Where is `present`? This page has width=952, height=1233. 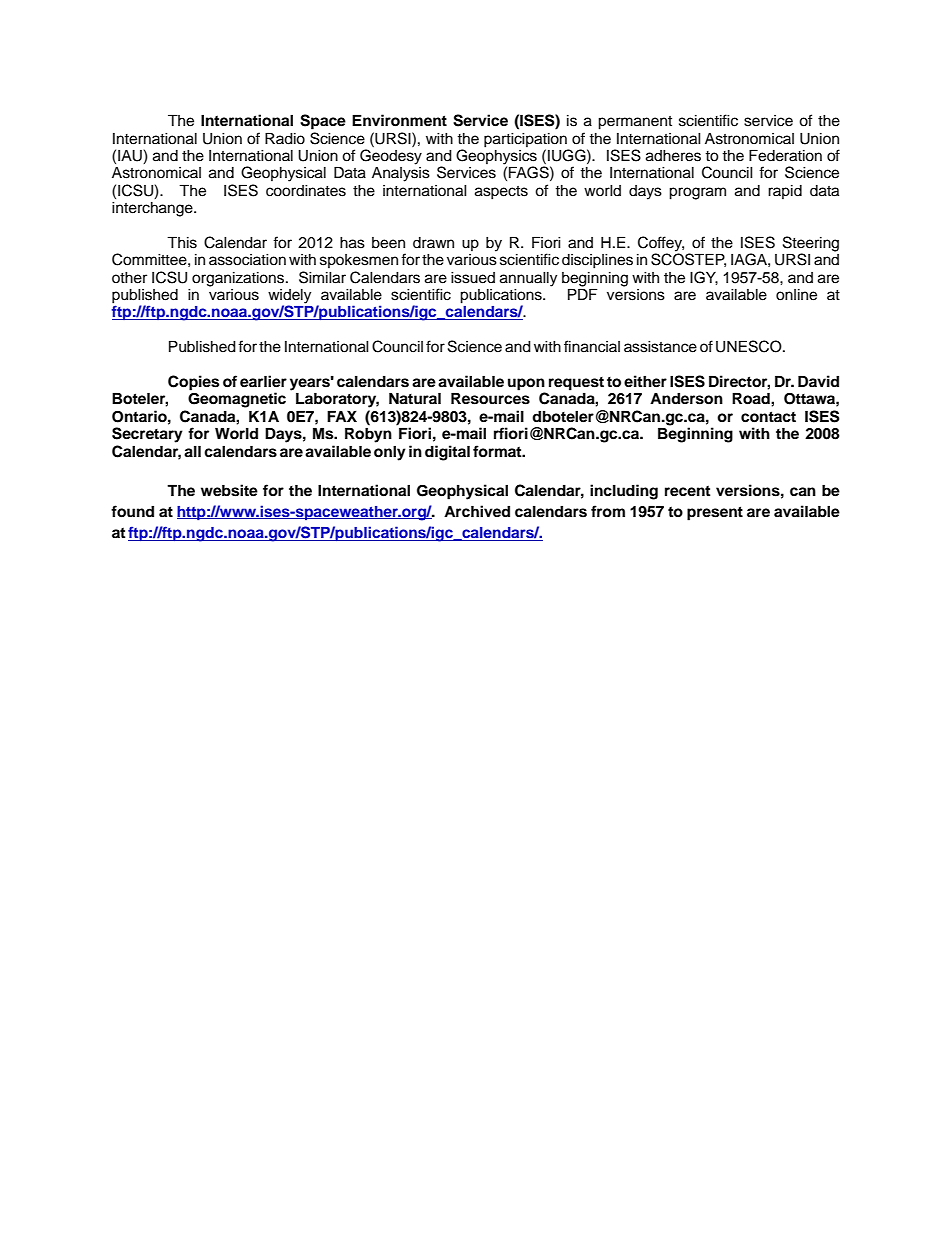 present is located at coordinates (715, 513).
